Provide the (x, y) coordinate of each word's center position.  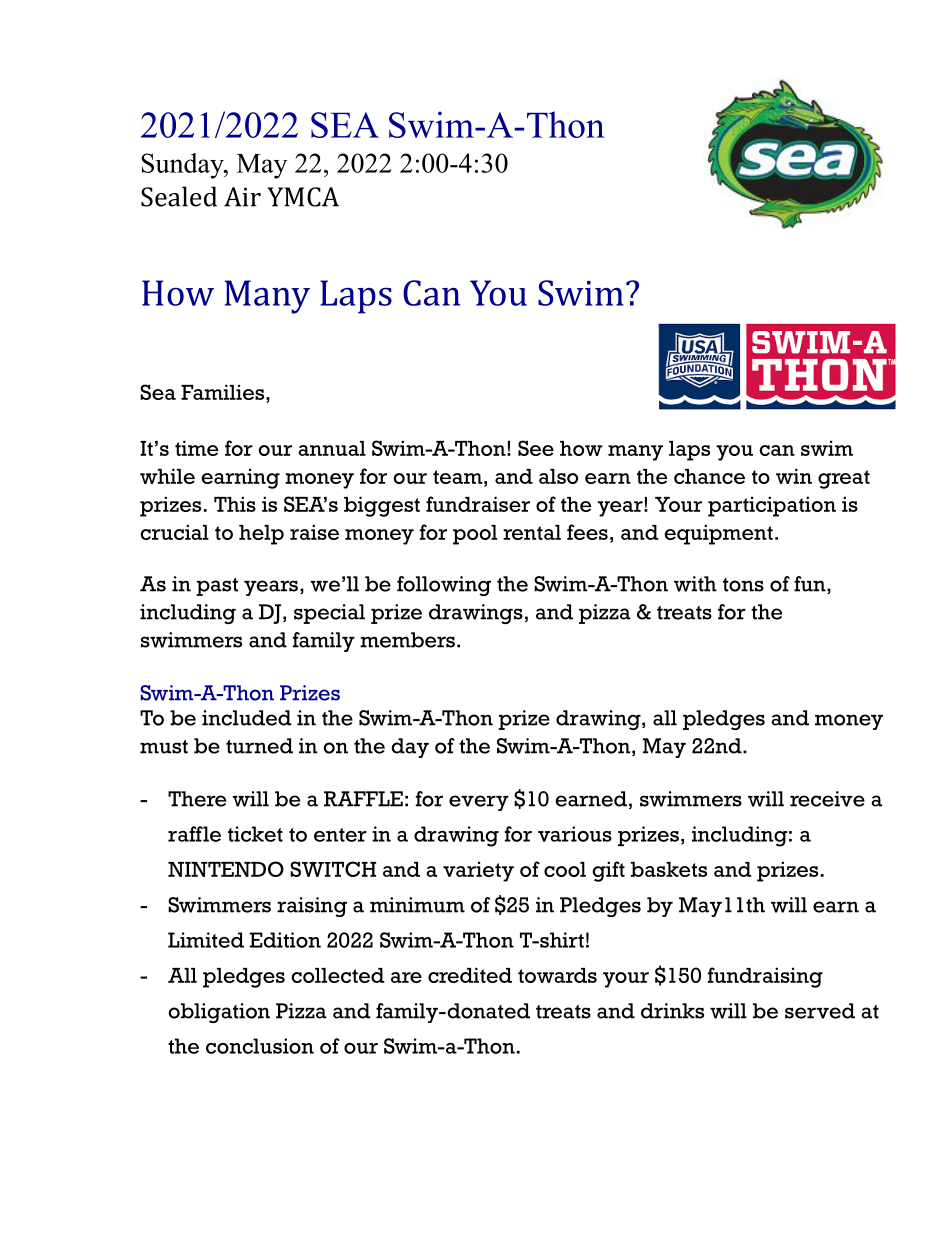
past (217, 587)
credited (470, 975)
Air (242, 197)
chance (709, 476)
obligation (219, 1013)
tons (743, 585)
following (444, 586)
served (820, 1011)
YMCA (303, 197)
